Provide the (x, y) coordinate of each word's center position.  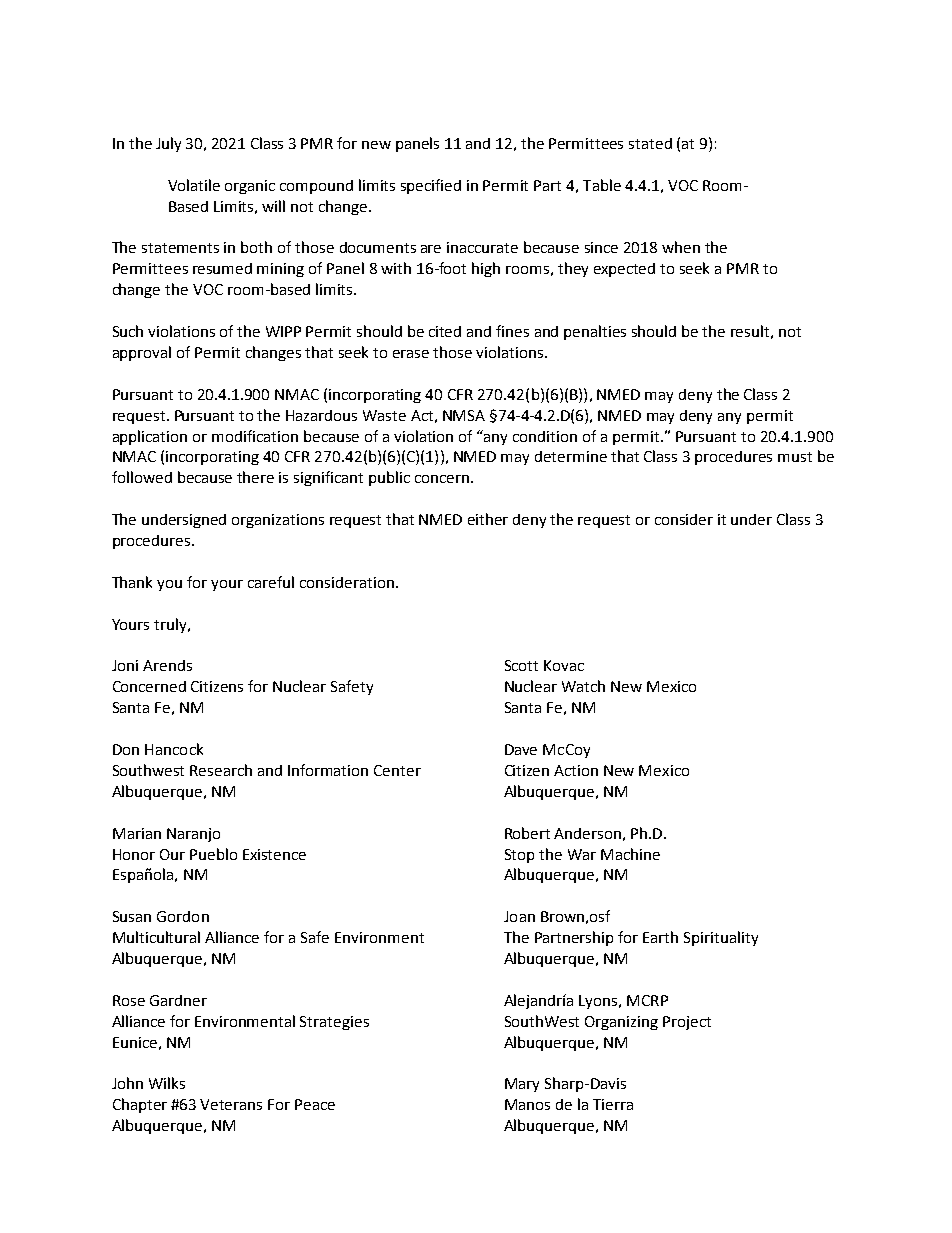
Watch (583, 686)
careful (271, 582)
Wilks (167, 1083)
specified (431, 186)
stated (650, 143)
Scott (521, 665)
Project (687, 1023)
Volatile (194, 185)
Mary (522, 1085)
